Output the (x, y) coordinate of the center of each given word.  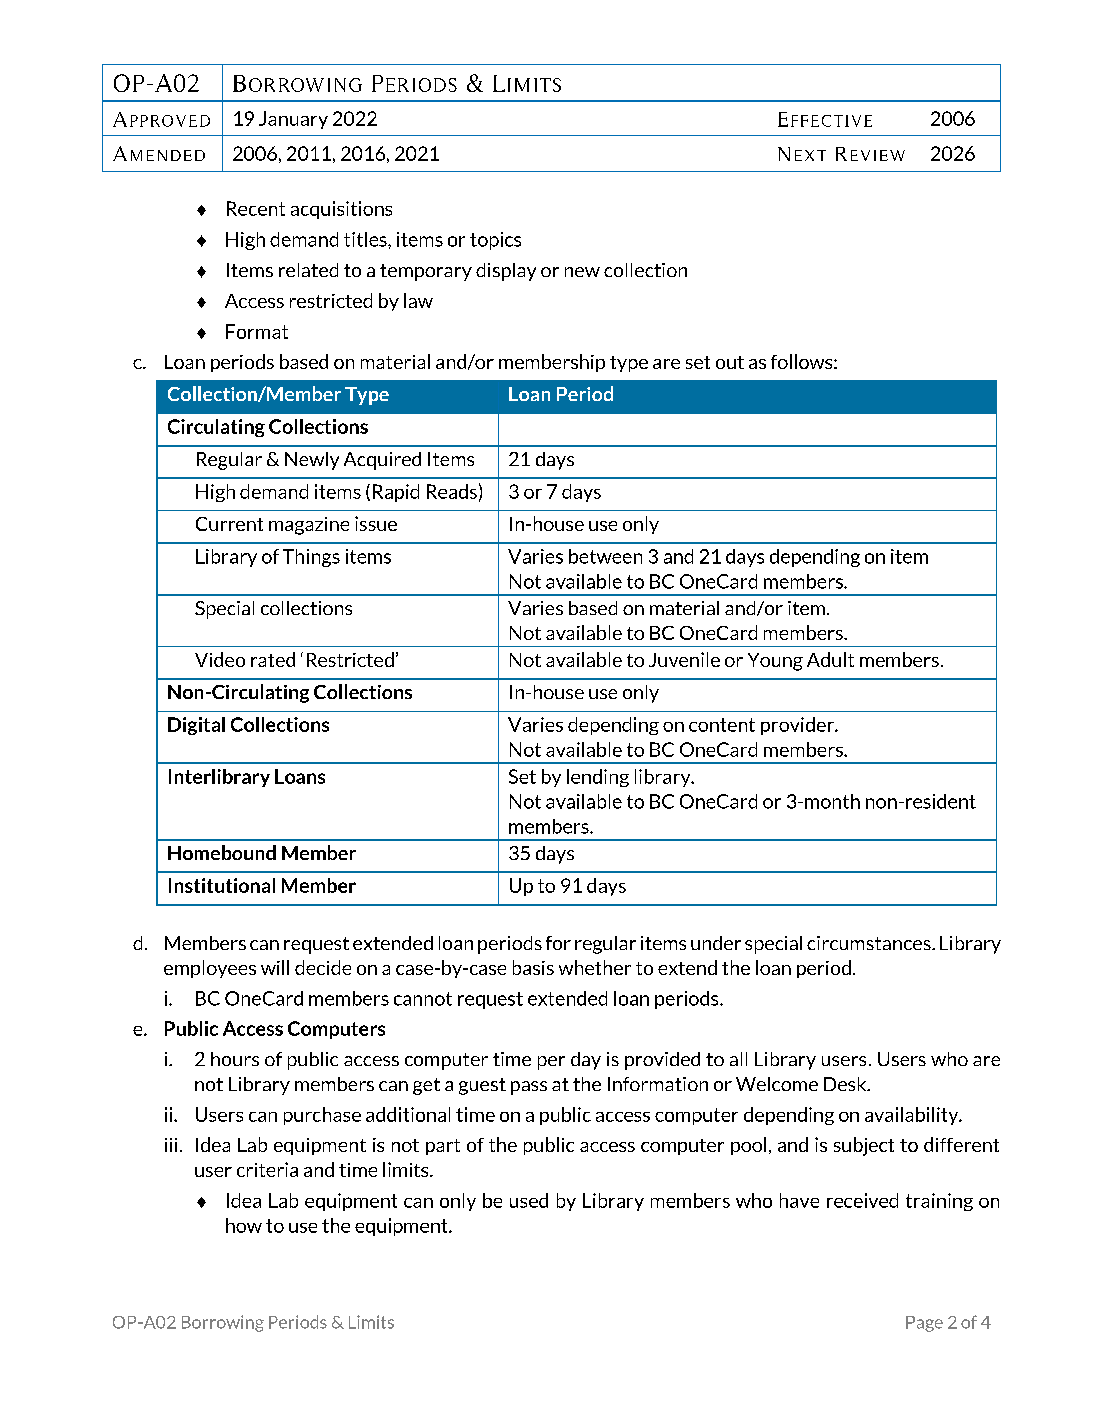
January (293, 120)
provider (798, 726)
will (275, 967)
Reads (452, 491)
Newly (312, 461)
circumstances (870, 943)
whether (595, 967)
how (244, 1225)
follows (803, 361)
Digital (196, 726)
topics (495, 241)
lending (598, 778)
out (730, 362)
